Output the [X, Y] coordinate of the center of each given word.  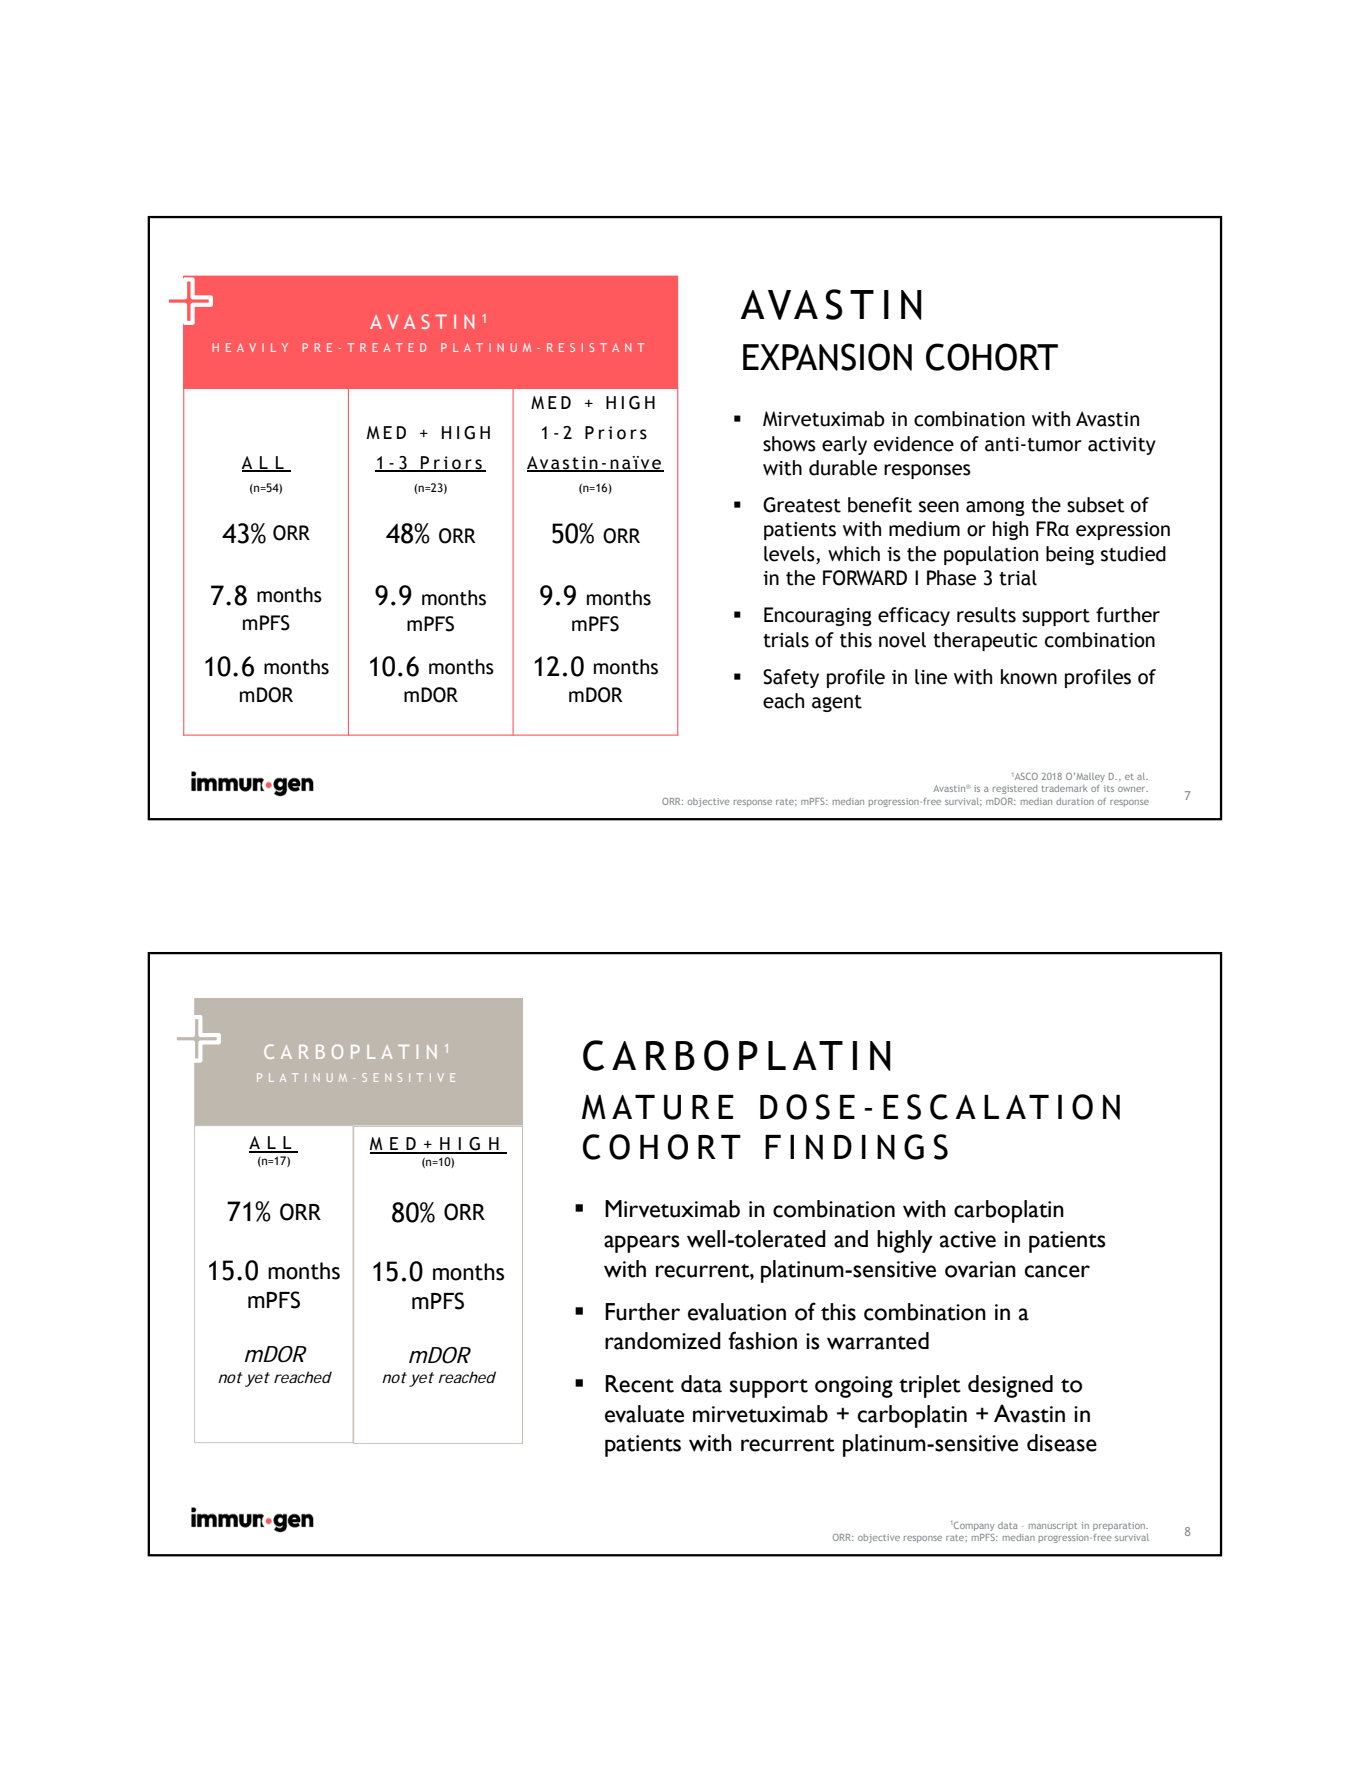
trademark [1064, 788]
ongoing [854, 1387]
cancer [1057, 1271]
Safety [791, 678]
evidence [914, 444]
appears [642, 1244]
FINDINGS [856, 1147]
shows [789, 444]
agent [837, 703]
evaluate [644, 1414]
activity [1122, 446]
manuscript [1053, 1526]
